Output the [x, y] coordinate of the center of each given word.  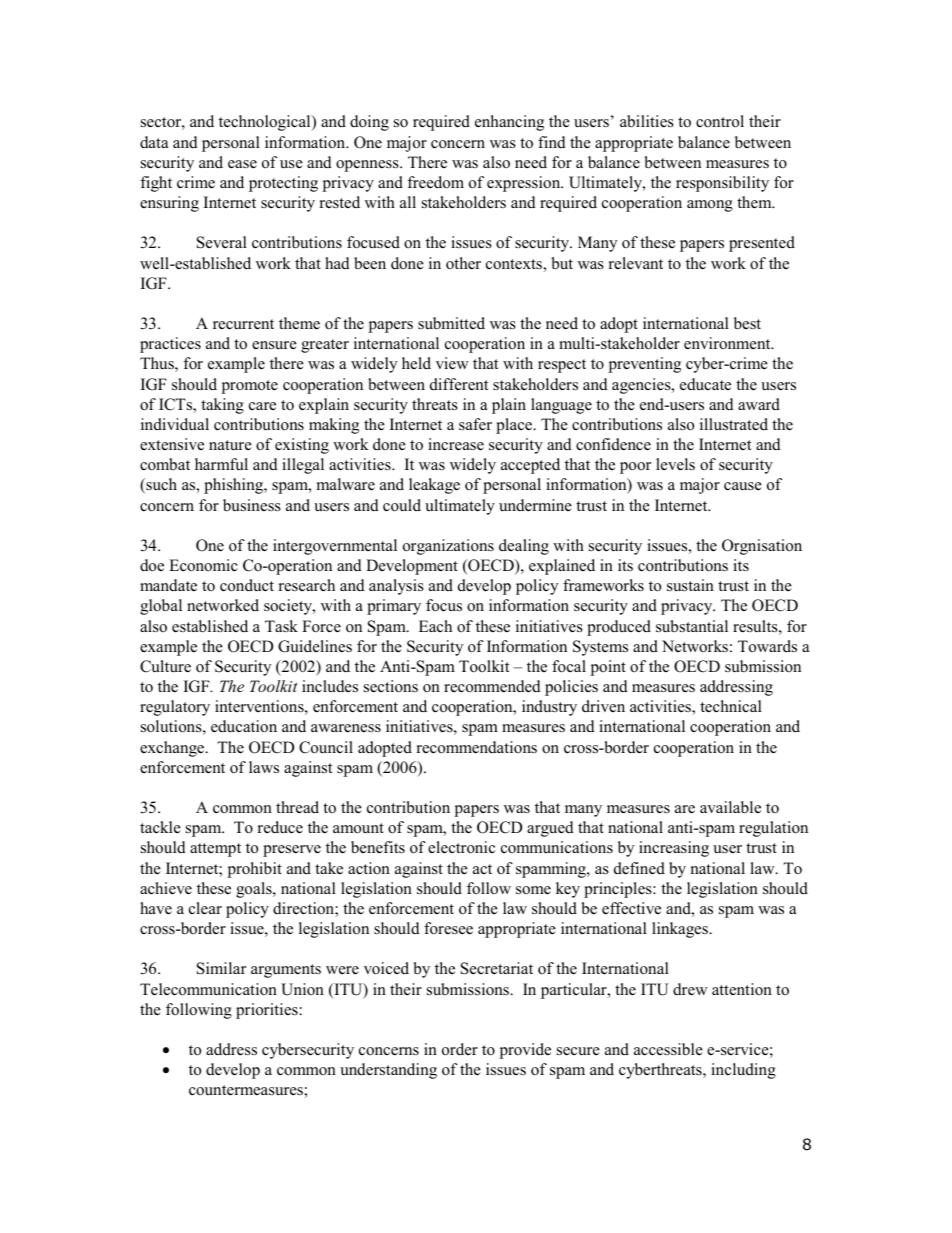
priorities [267, 1011]
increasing [674, 849]
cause [743, 486]
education [244, 726]
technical [731, 706]
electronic [461, 847]
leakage [434, 486]
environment [728, 343]
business [252, 505]
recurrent [243, 324]
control [720, 121]
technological [266, 123]
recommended [492, 686]
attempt [215, 850]
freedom [435, 182]
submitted [451, 323]
